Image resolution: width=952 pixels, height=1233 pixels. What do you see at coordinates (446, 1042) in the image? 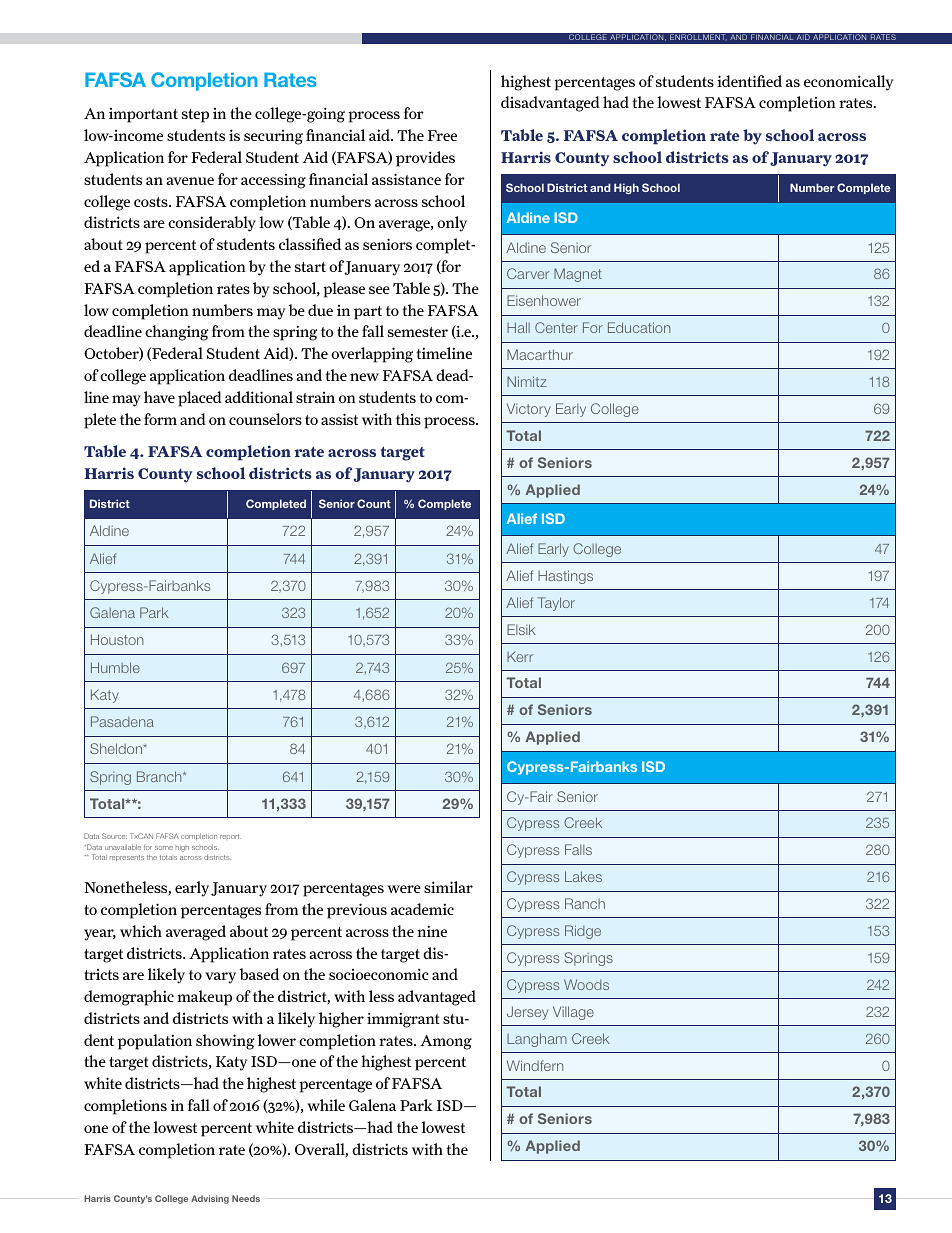
I see `Among` at bounding box center [446, 1042].
